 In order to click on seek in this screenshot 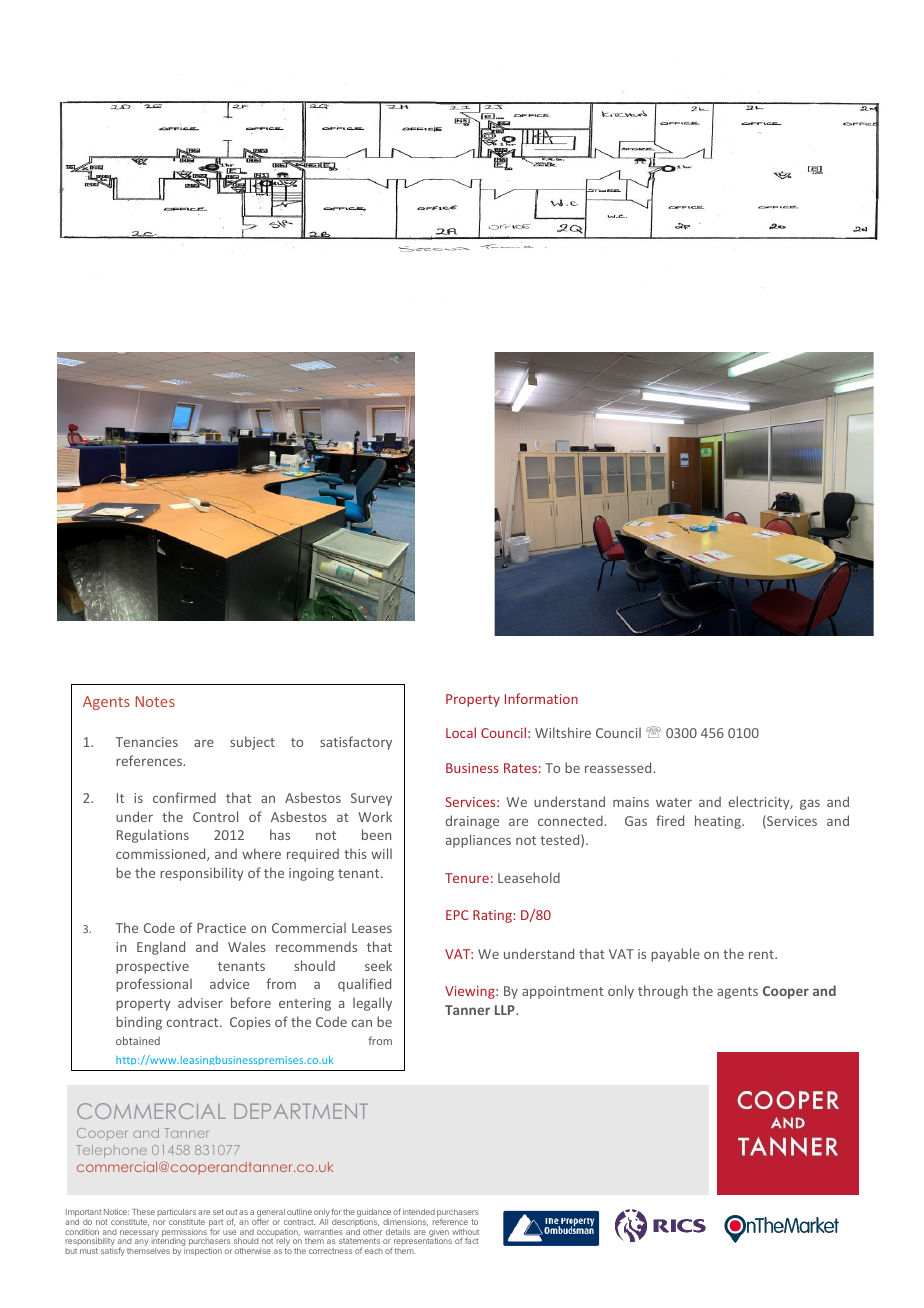, I will do `click(378, 965)`.
